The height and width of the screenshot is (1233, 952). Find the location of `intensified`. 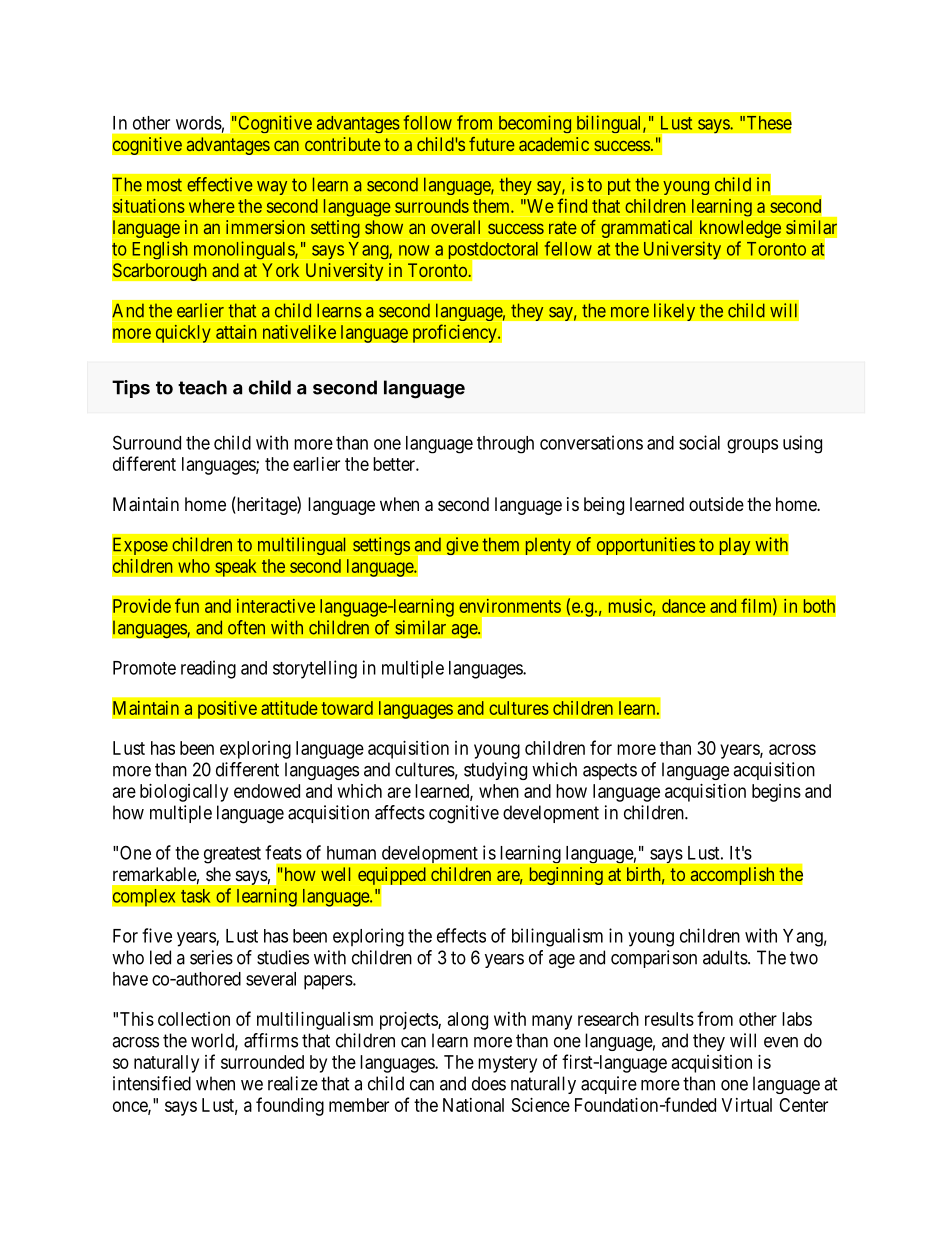

intensified is located at coordinates (152, 1083).
